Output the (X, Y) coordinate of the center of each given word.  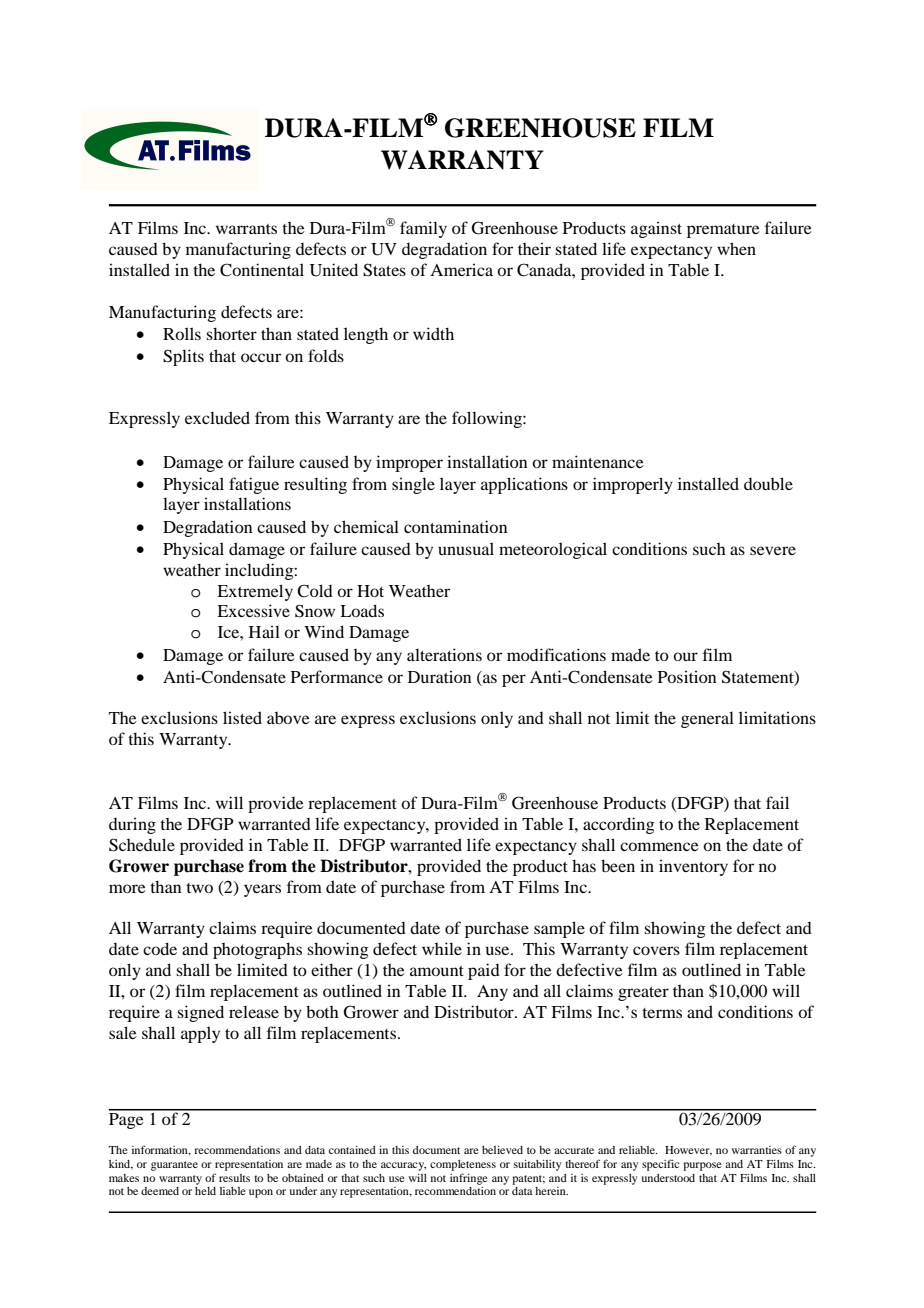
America (461, 269)
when (736, 248)
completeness (463, 1165)
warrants (246, 229)
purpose (702, 1166)
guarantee (174, 1166)
